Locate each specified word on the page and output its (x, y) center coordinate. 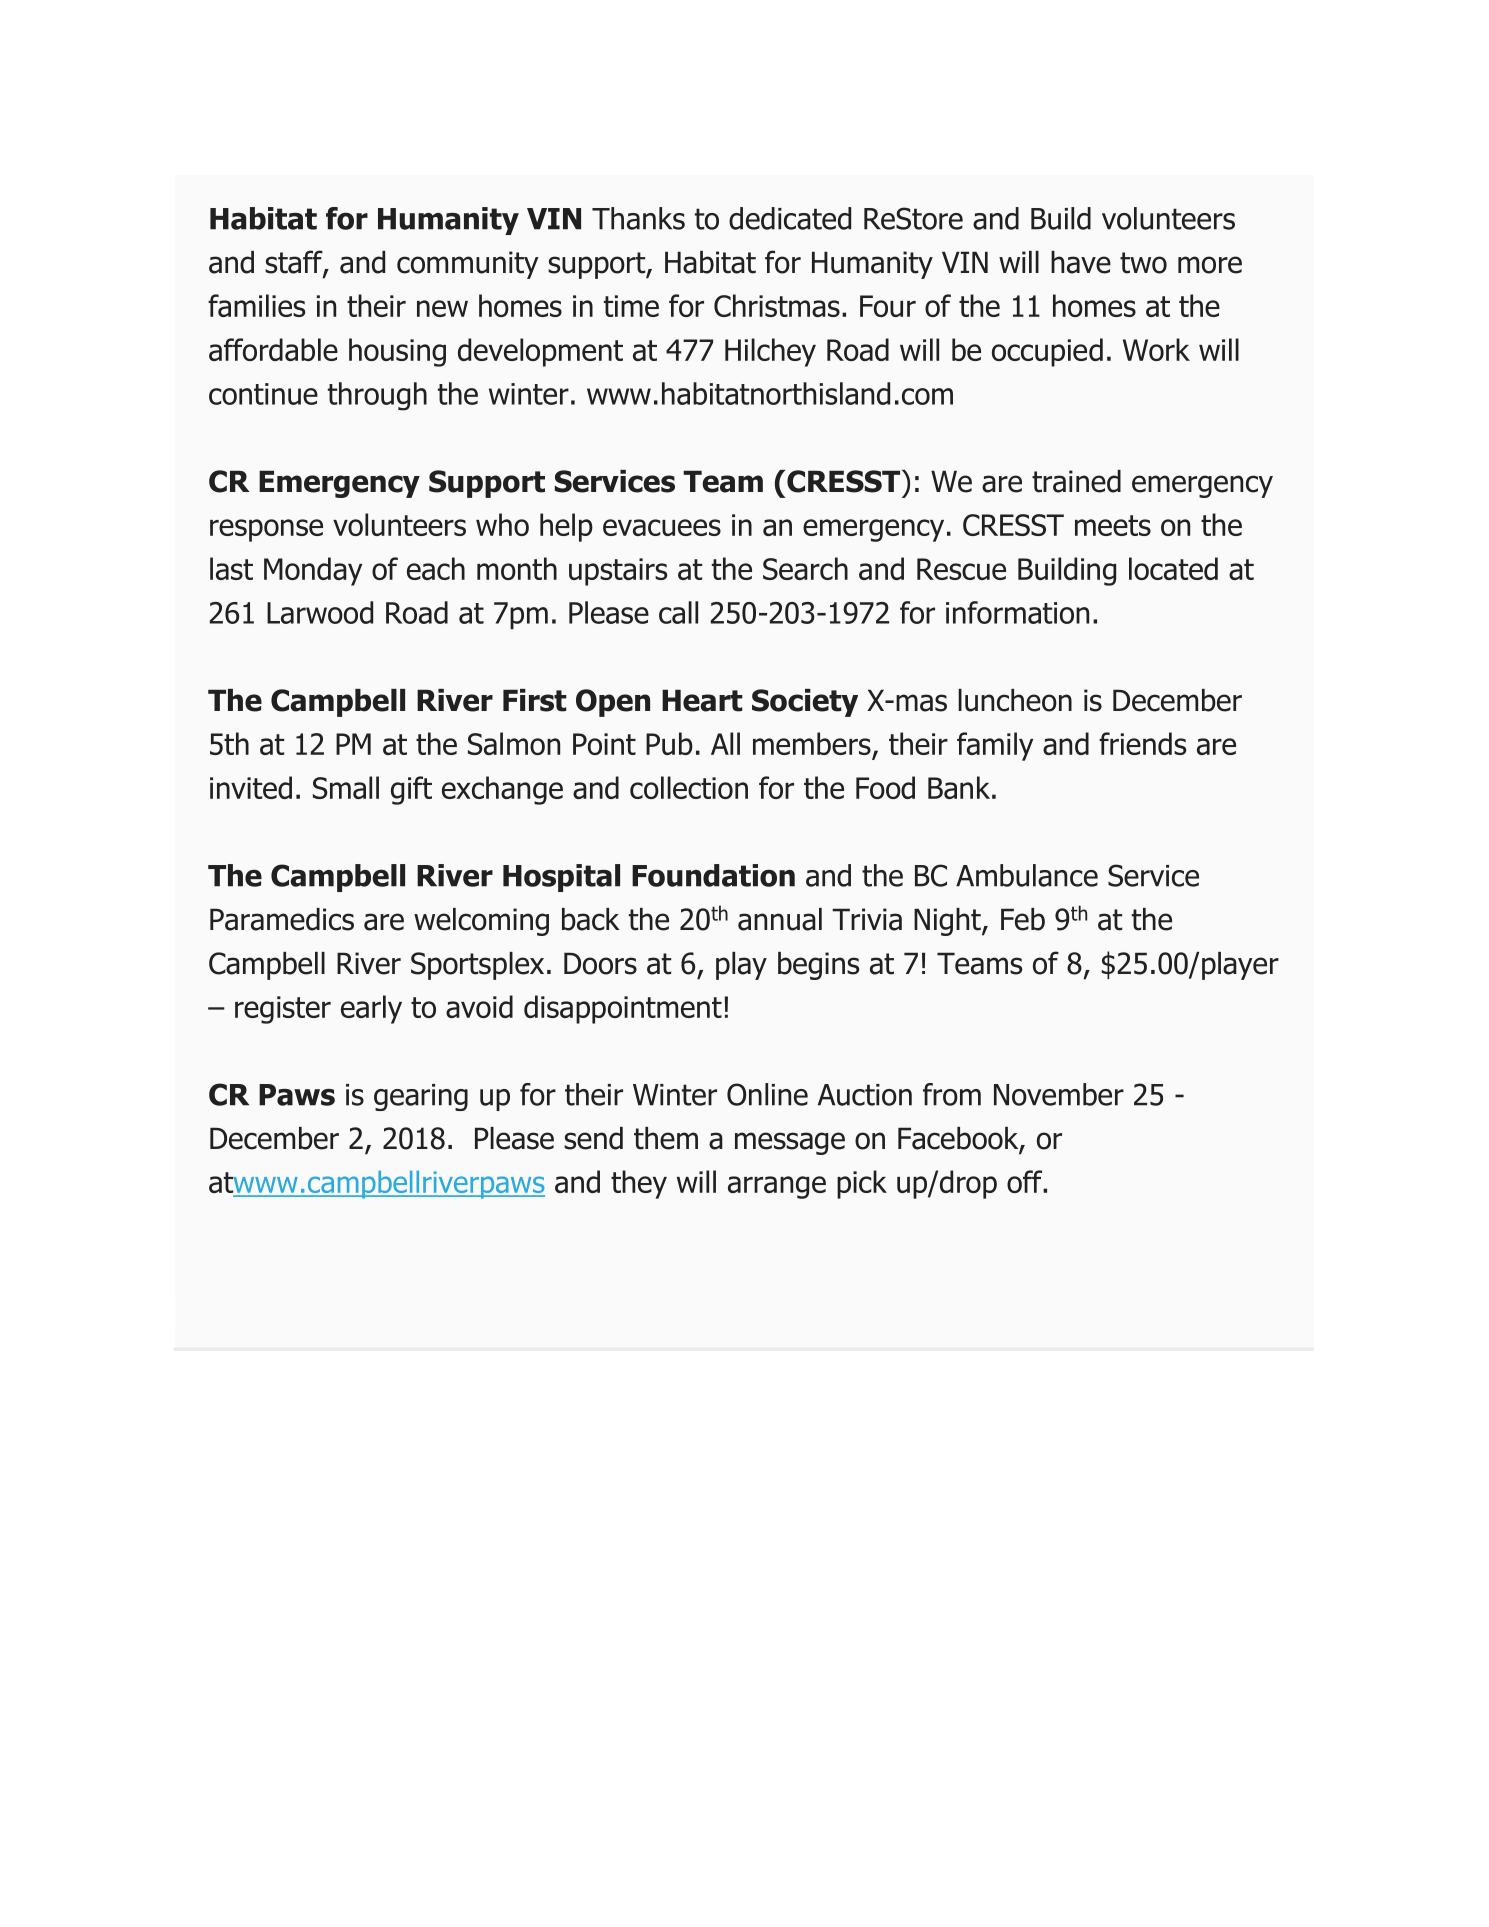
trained (1076, 481)
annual (780, 919)
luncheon (1015, 700)
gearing (421, 1097)
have (1081, 262)
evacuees (662, 527)
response (266, 530)
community (468, 265)
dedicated (790, 218)
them (666, 1138)
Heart (702, 700)
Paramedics (282, 919)
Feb (1023, 919)
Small (346, 787)
